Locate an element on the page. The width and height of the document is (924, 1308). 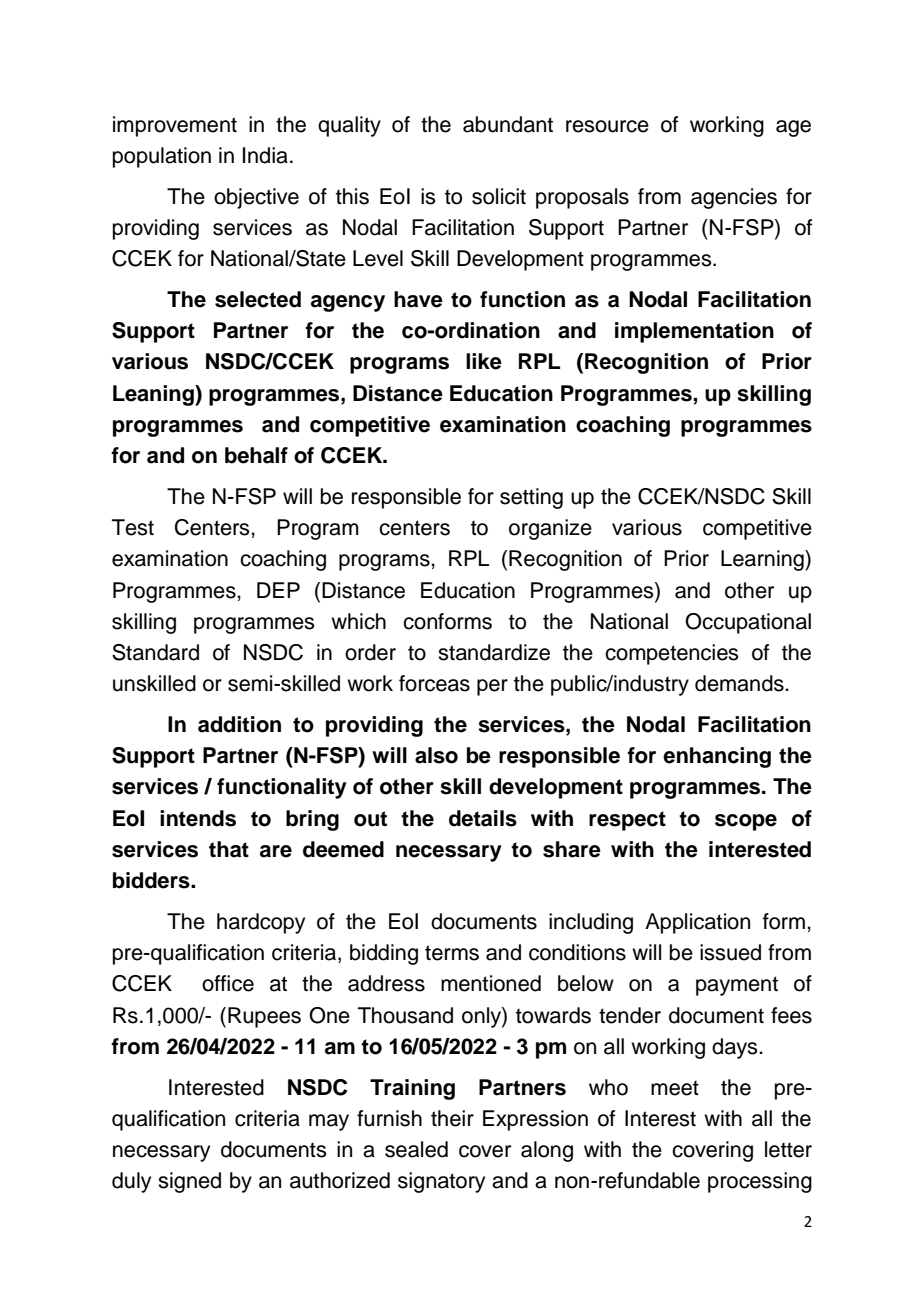
abundant is located at coordinates (508, 124).
